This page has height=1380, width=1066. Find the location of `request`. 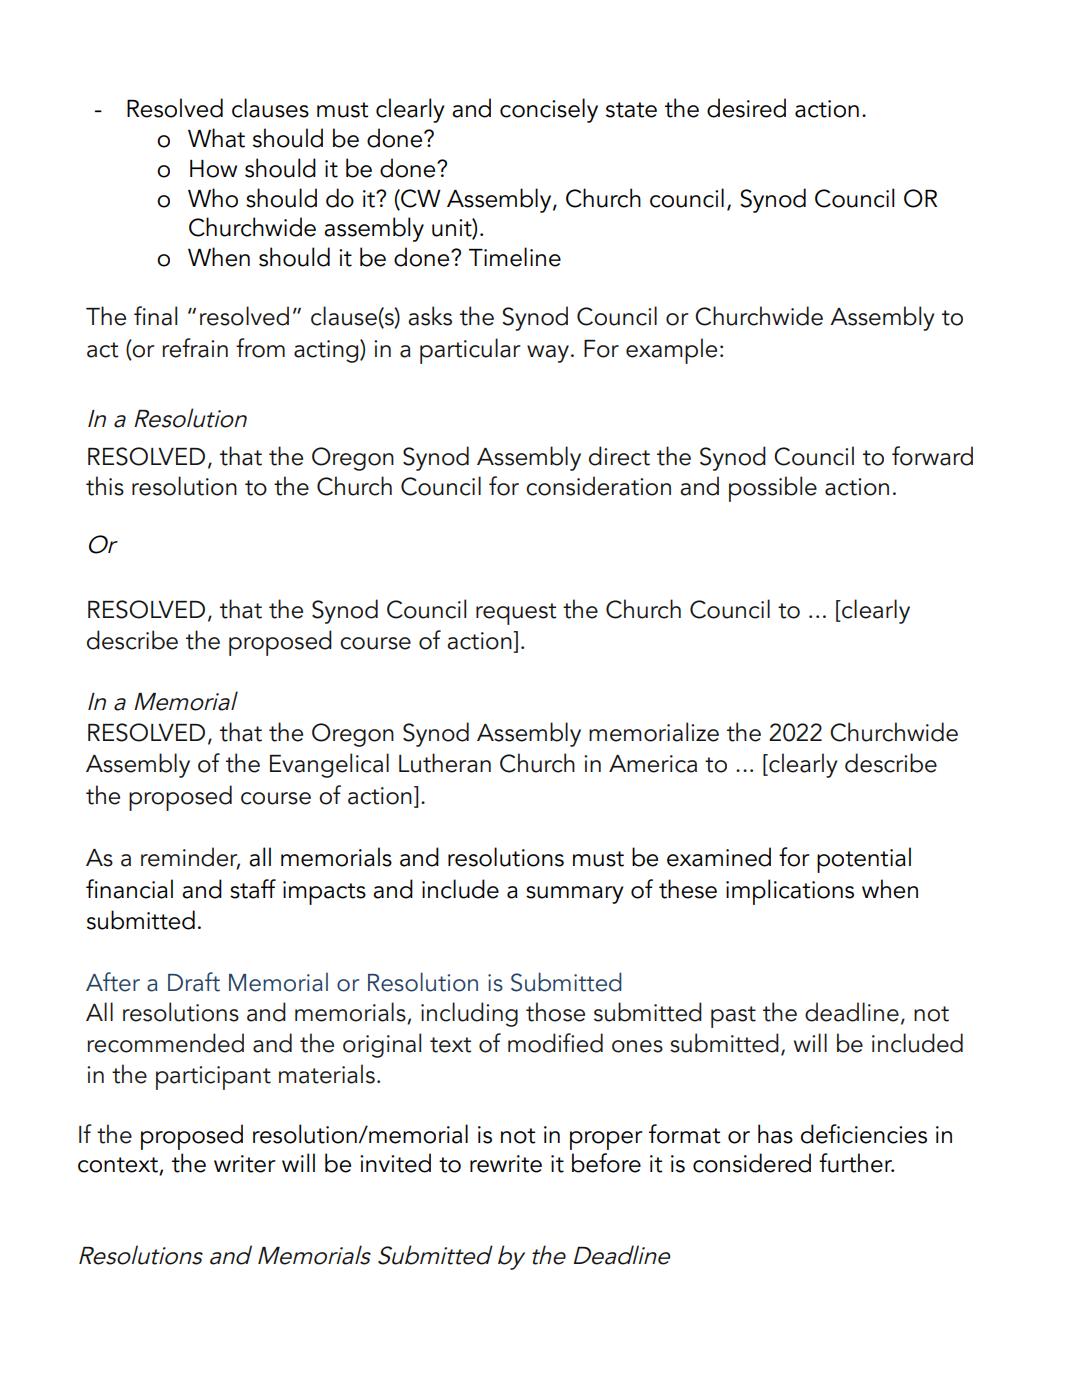

request is located at coordinates (516, 614).
